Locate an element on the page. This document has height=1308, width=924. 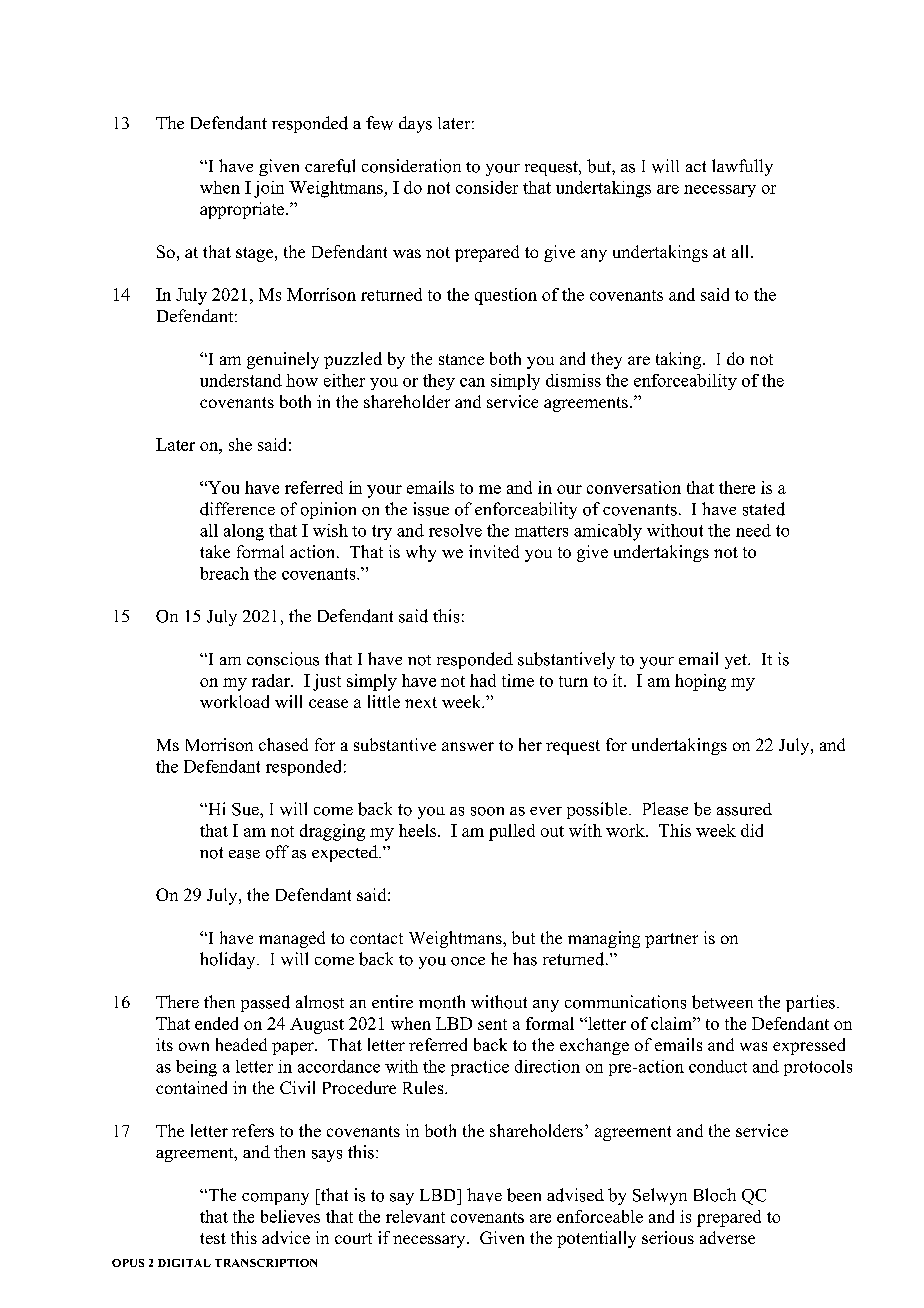
lawfully is located at coordinates (742, 167).
